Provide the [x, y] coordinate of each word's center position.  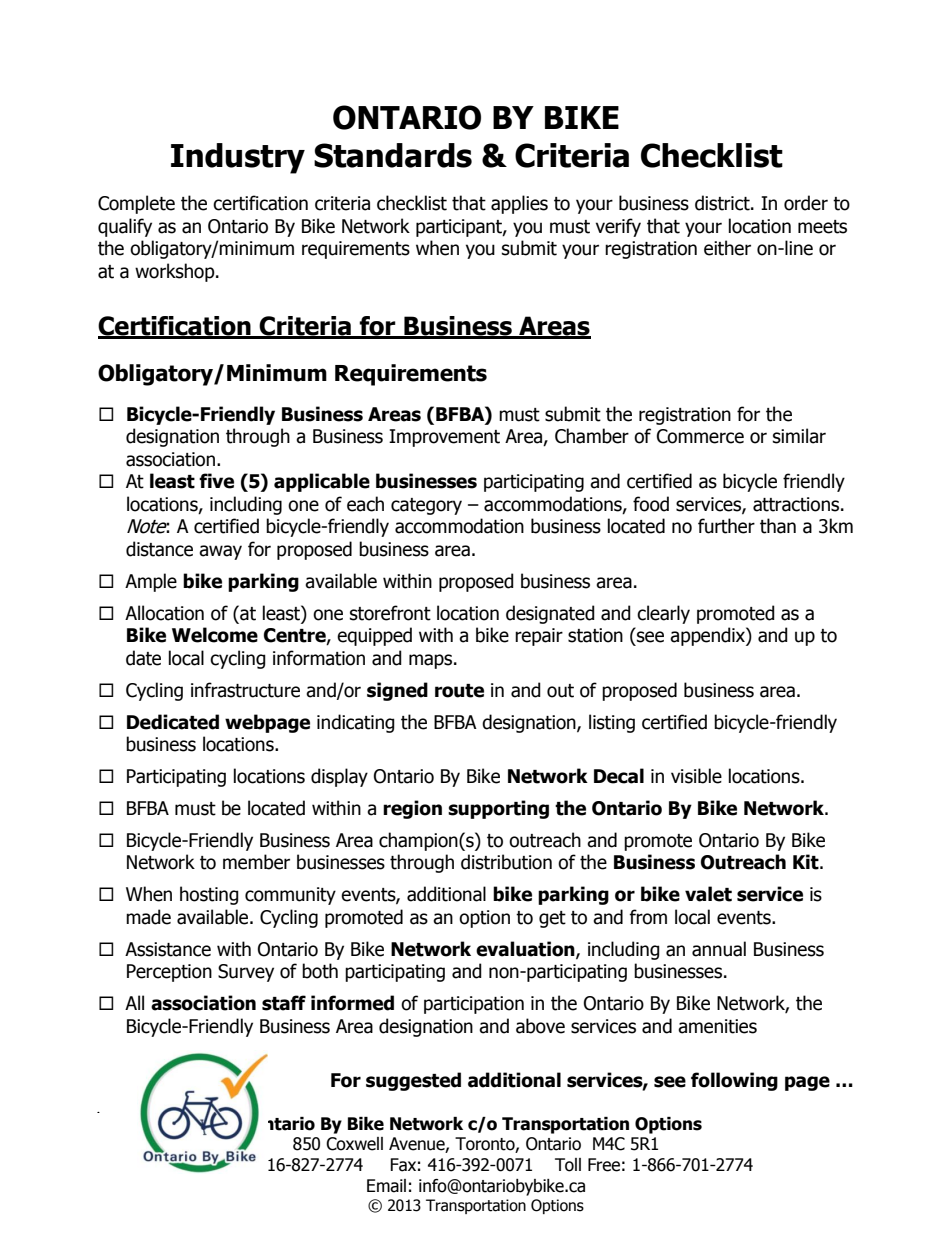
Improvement [444, 438]
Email [386, 1186]
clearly [663, 614]
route [459, 691]
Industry [238, 158]
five [216, 481]
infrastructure [245, 690]
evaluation [526, 949]
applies [519, 204]
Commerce [700, 436]
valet [708, 894]
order [806, 203]
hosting [209, 895]
